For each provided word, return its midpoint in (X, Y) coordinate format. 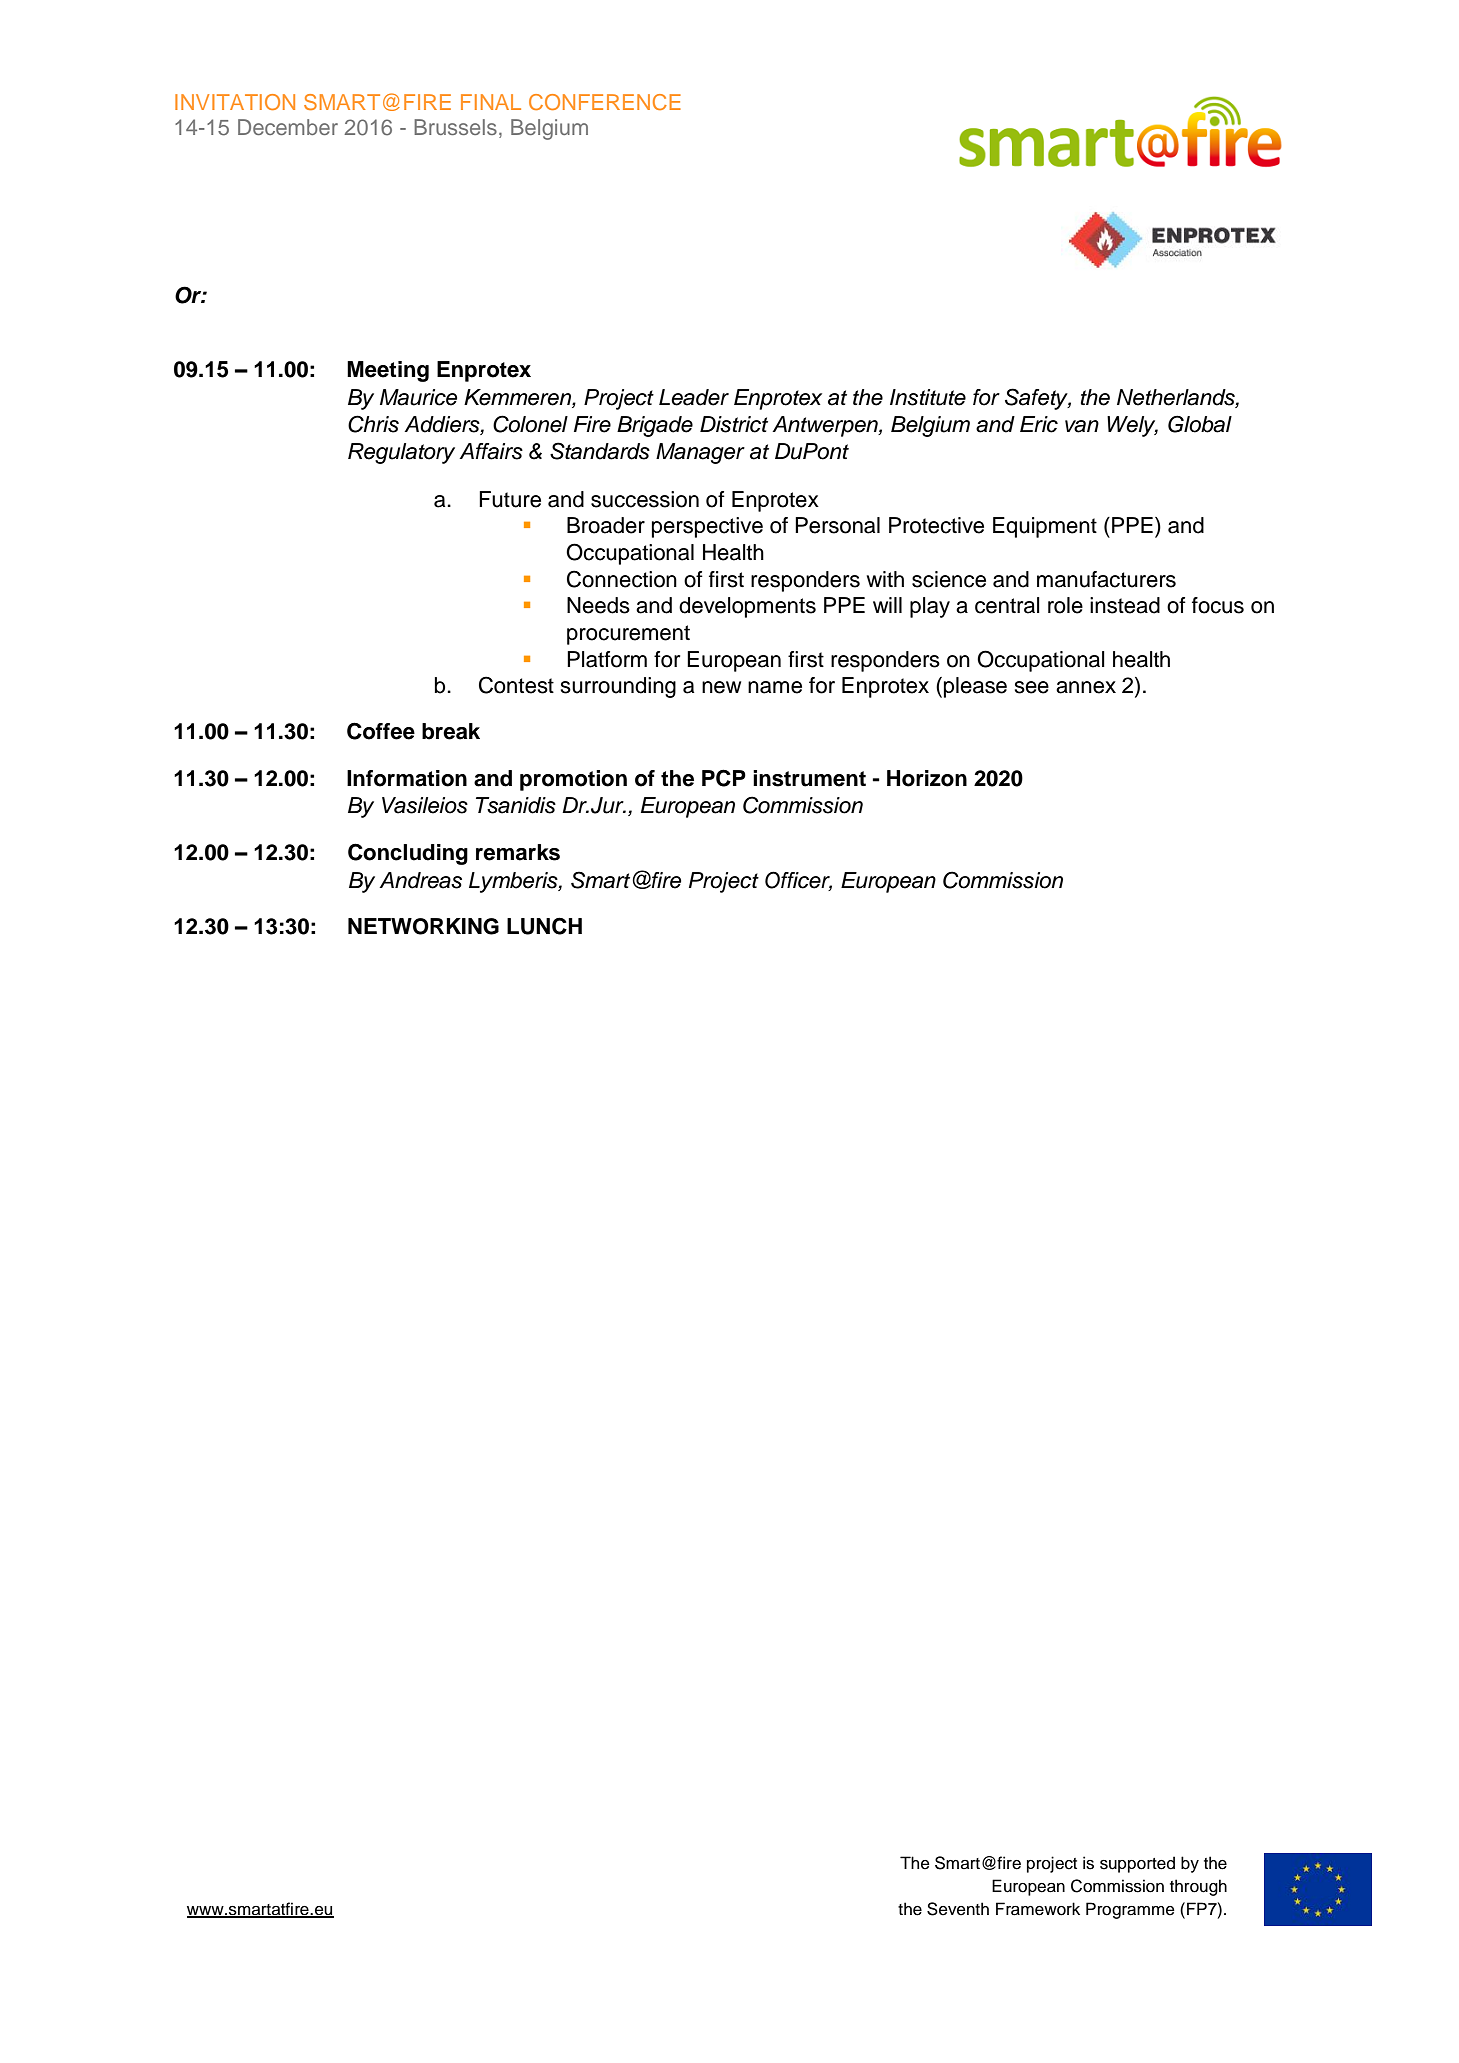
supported (1137, 1864)
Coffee (381, 731)
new (721, 687)
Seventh (958, 1909)
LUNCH (544, 926)
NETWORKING (423, 926)
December (288, 127)
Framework (1038, 1909)
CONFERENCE (605, 102)
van (1082, 426)
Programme (1130, 1910)
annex (1086, 687)
